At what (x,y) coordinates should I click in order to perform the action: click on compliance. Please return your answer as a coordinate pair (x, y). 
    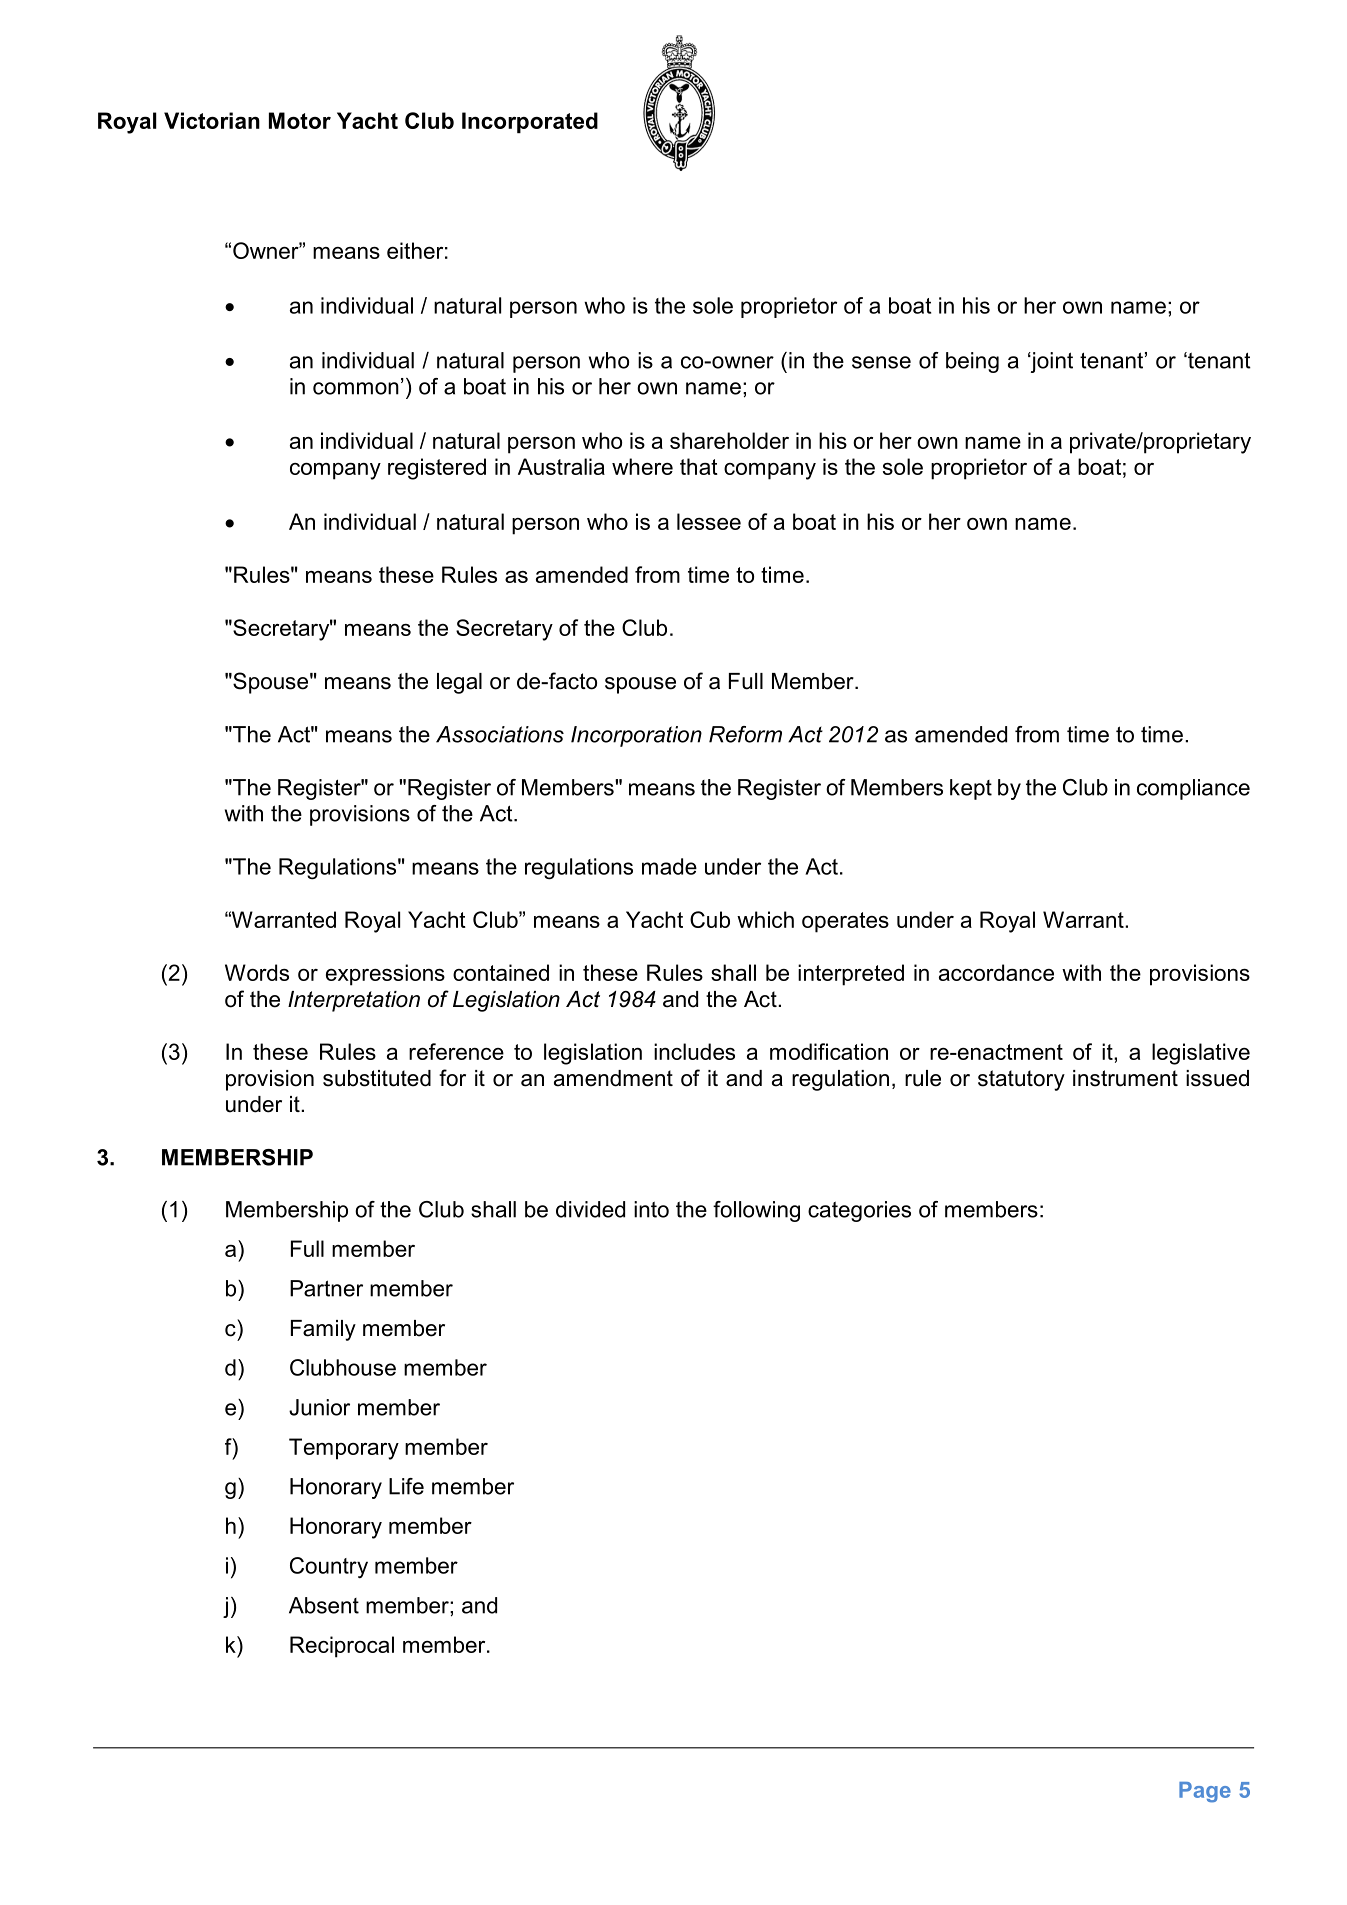
    Looking at the image, I should click on (1193, 789).
